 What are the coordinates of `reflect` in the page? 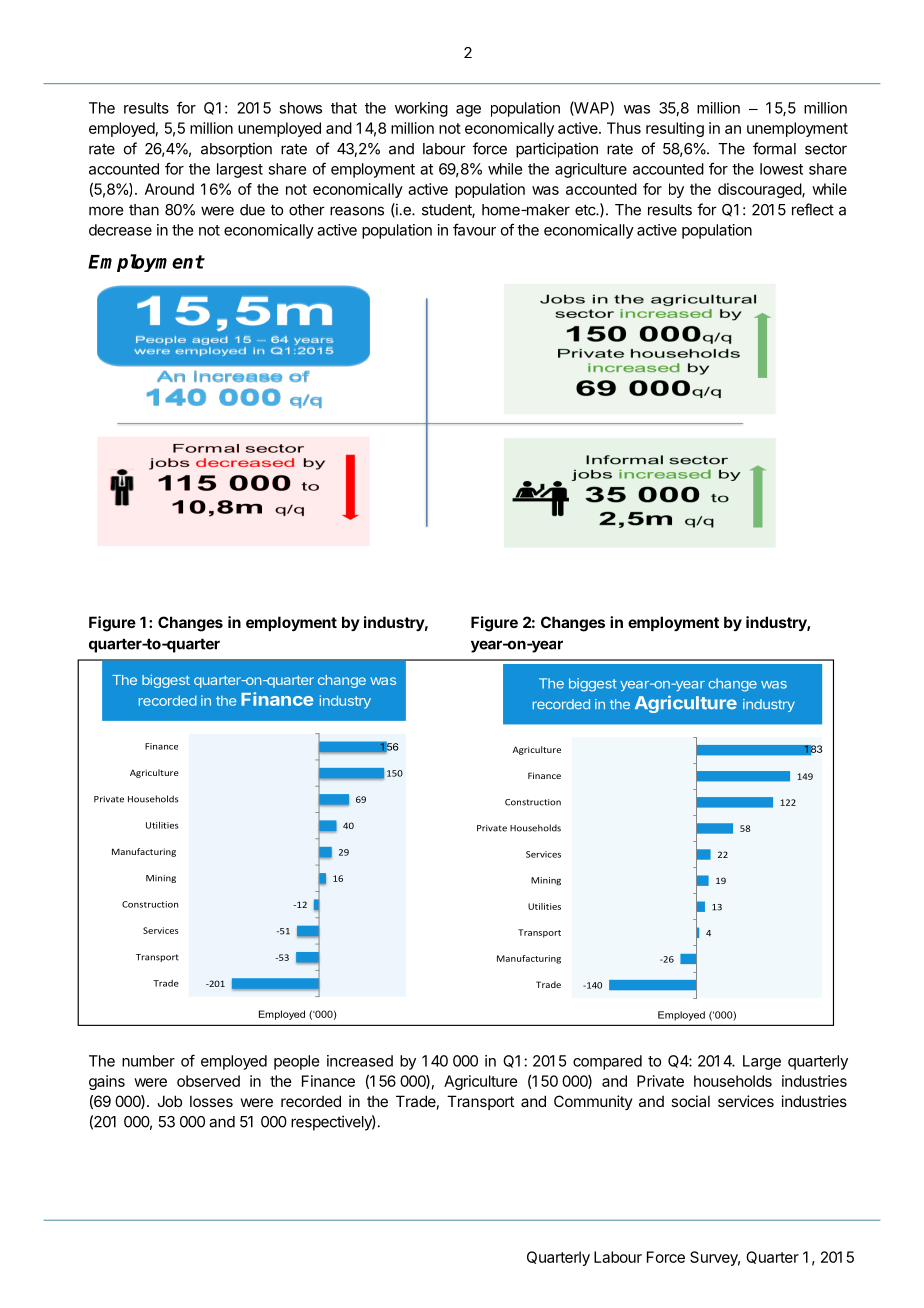 It's located at (813, 209).
